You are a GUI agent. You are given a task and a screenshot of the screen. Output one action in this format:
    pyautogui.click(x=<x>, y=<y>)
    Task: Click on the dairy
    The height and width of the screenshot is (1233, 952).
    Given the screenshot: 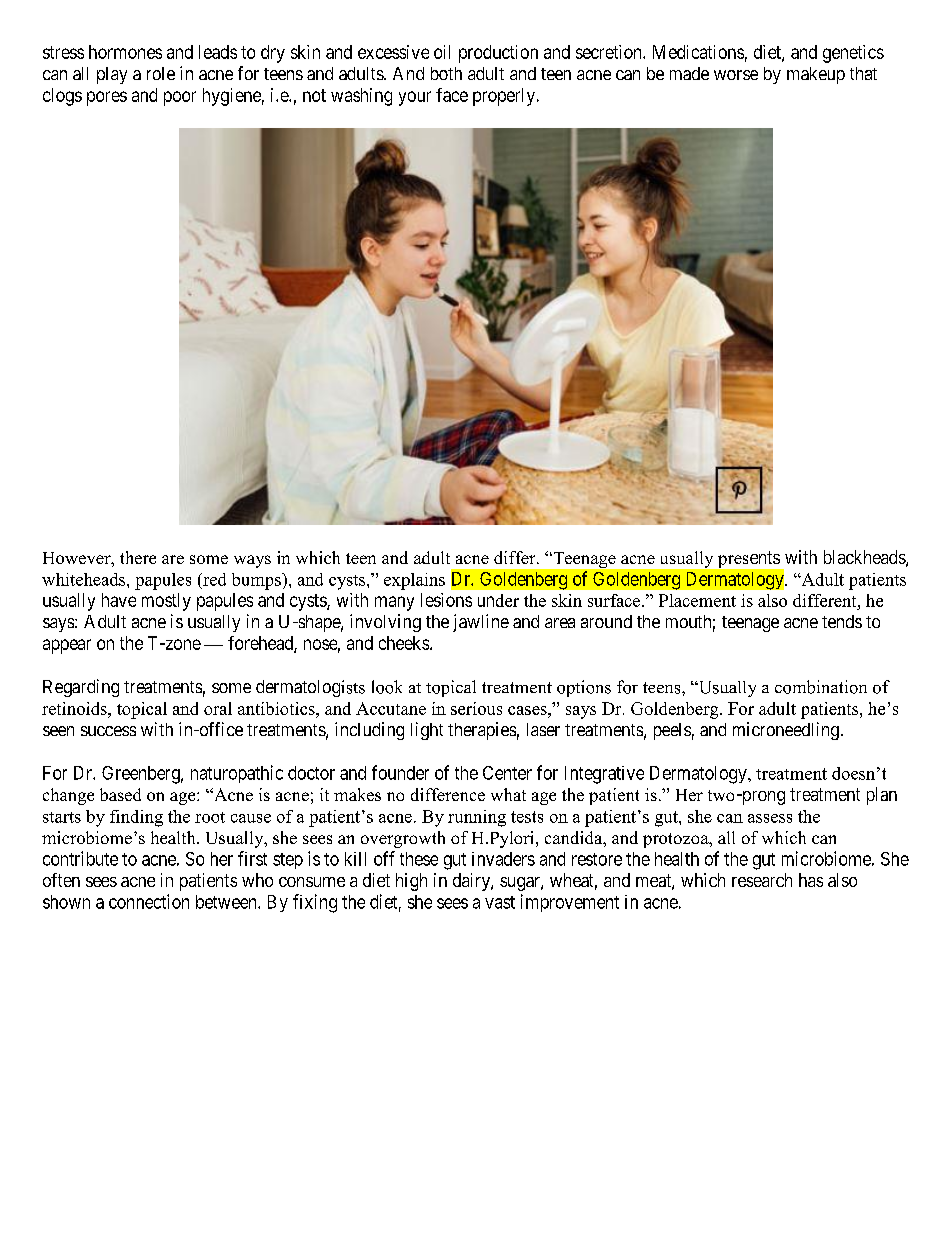 What is the action you would take?
    pyautogui.click(x=472, y=882)
